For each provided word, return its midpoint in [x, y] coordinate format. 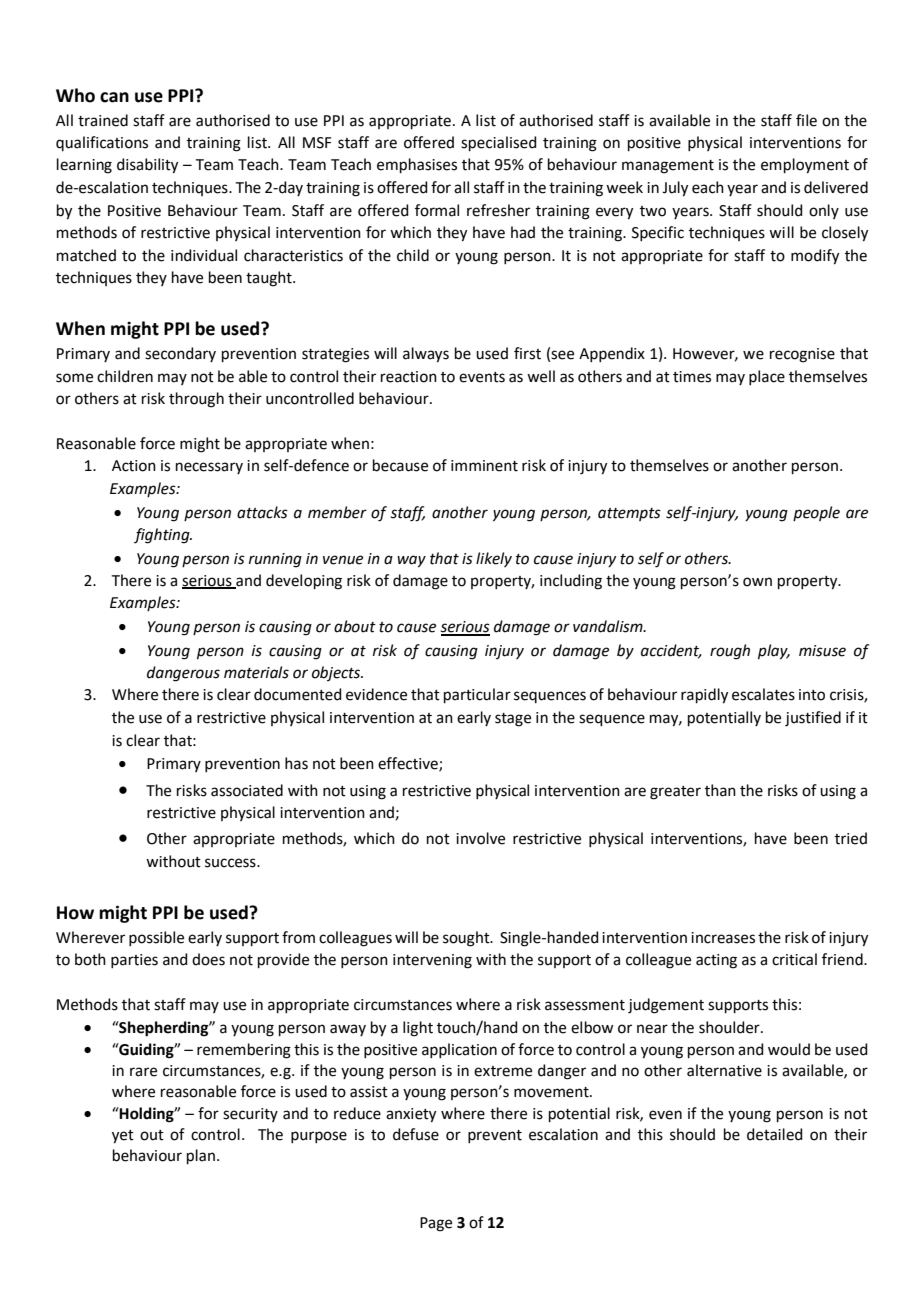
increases [723, 938]
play [774, 652]
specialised [499, 143]
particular [477, 695]
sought [467, 939]
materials [256, 672]
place [767, 377]
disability [147, 166]
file [806, 120]
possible [156, 938]
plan [201, 1156]
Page [436, 1224]
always [426, 355]
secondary [180, 354]
